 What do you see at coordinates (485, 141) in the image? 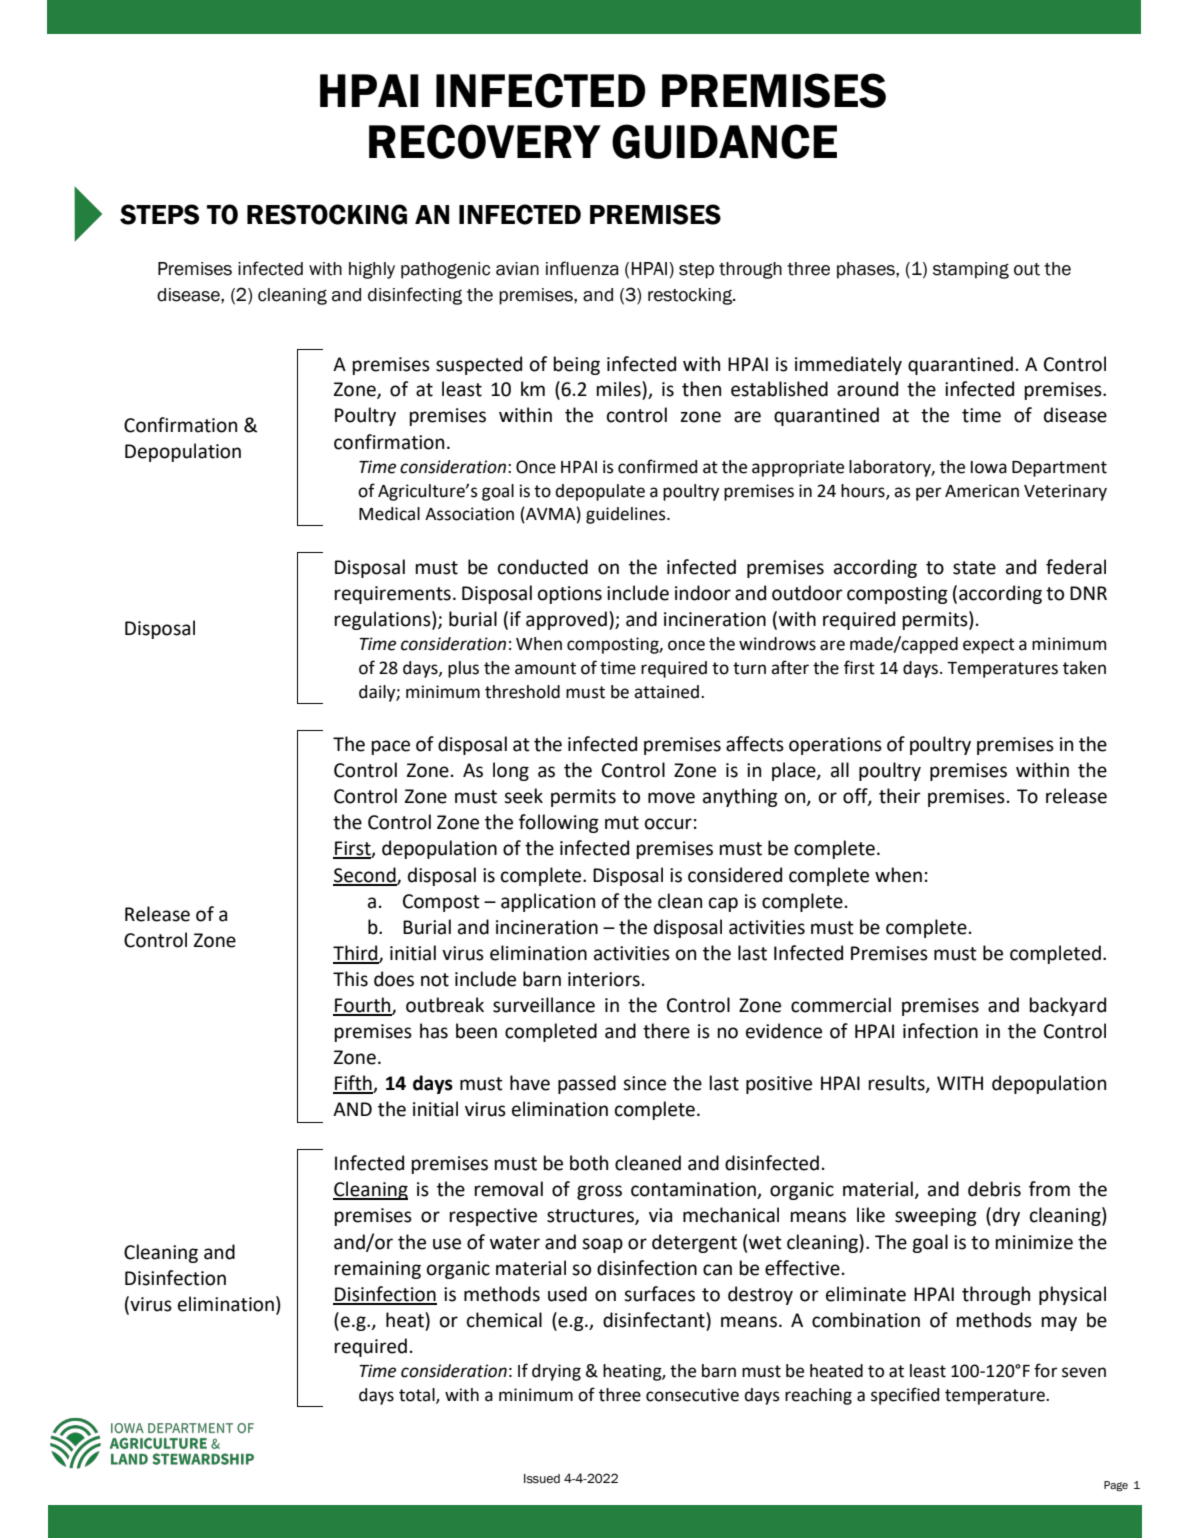
I see `RECOVERY` at bounding box center [485, 141].
